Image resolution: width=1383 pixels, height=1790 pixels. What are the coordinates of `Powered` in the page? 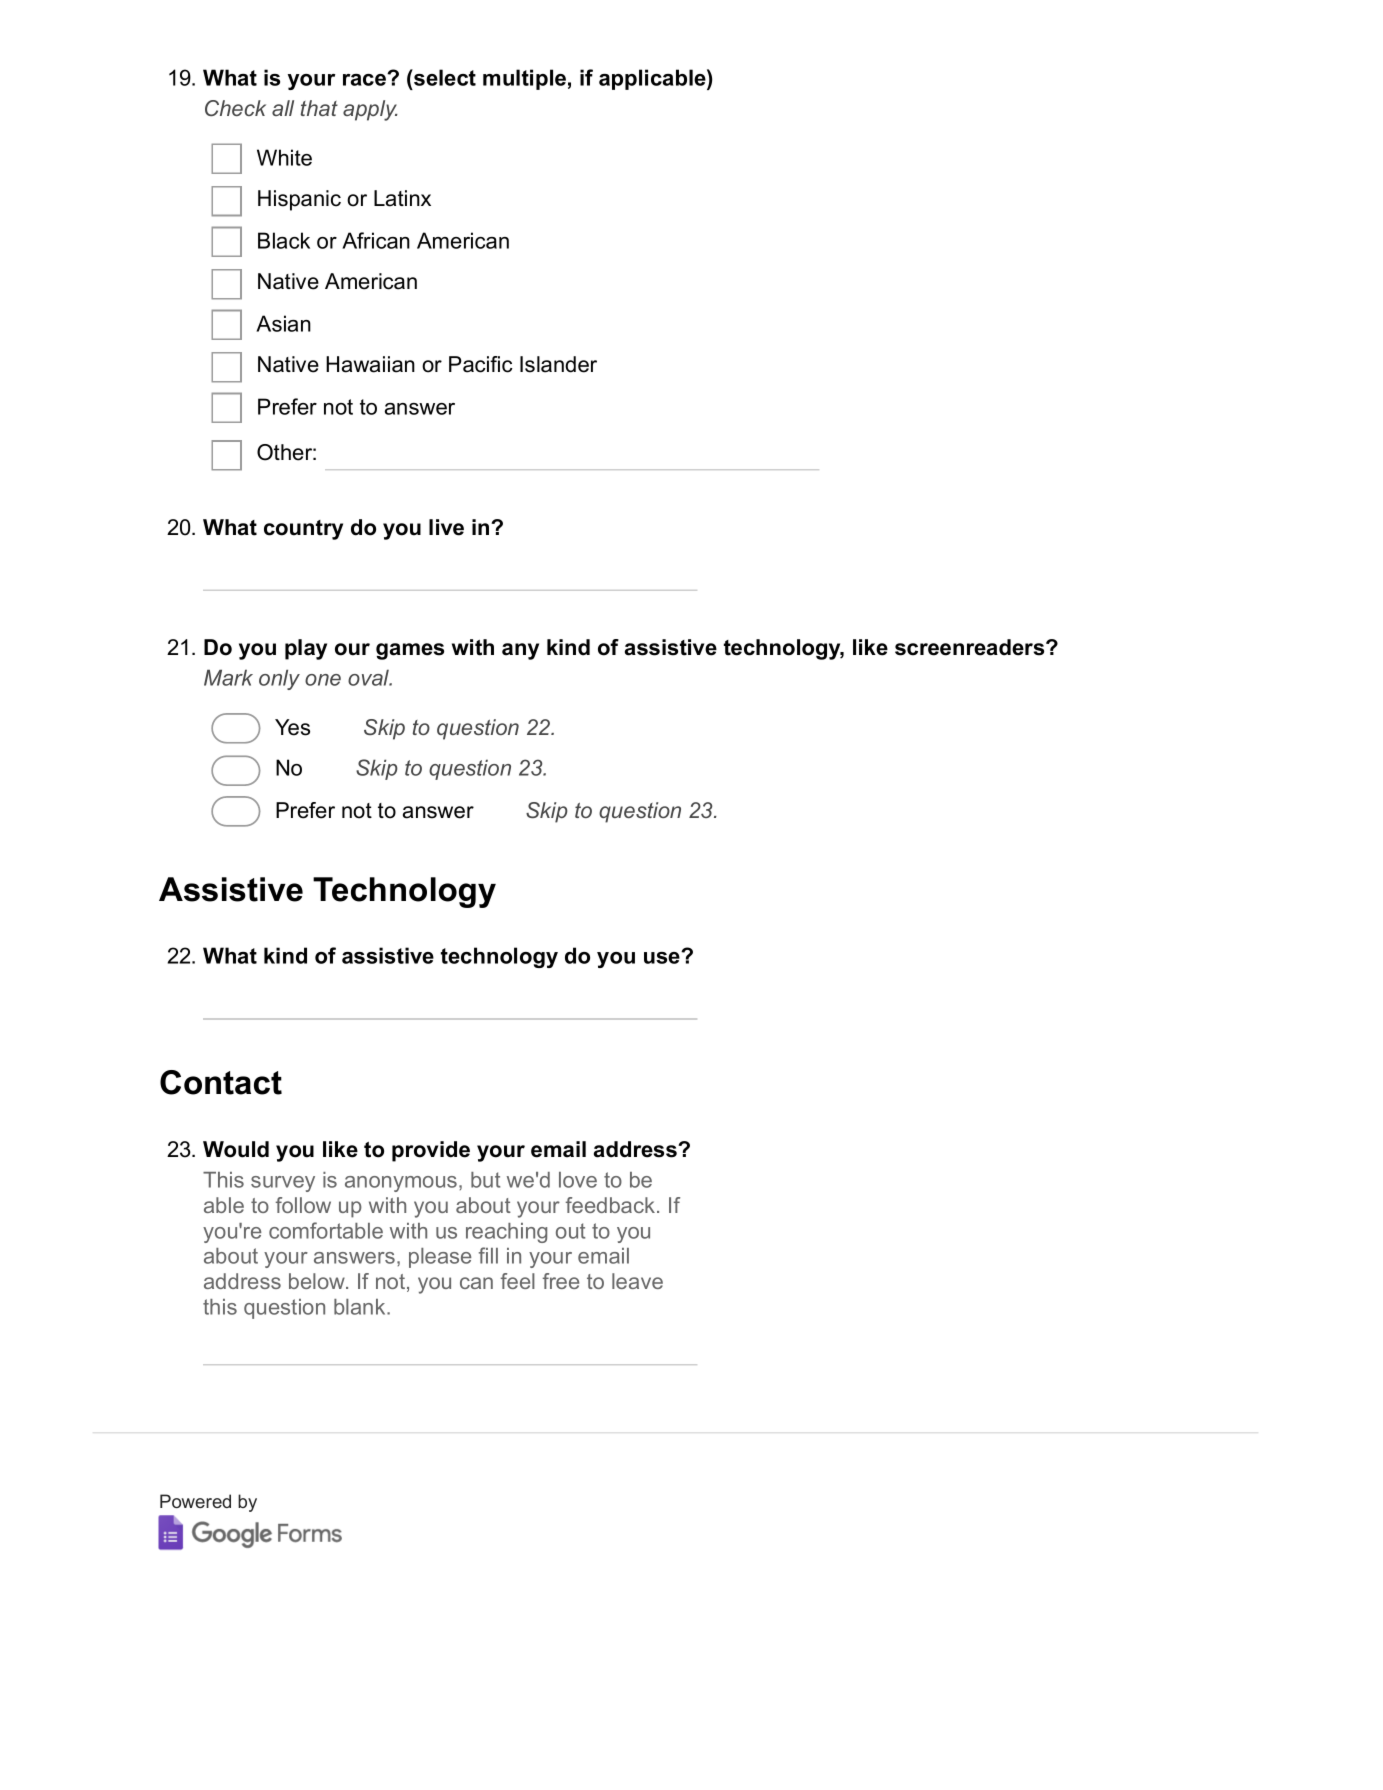 It's located at (195, 1501).
